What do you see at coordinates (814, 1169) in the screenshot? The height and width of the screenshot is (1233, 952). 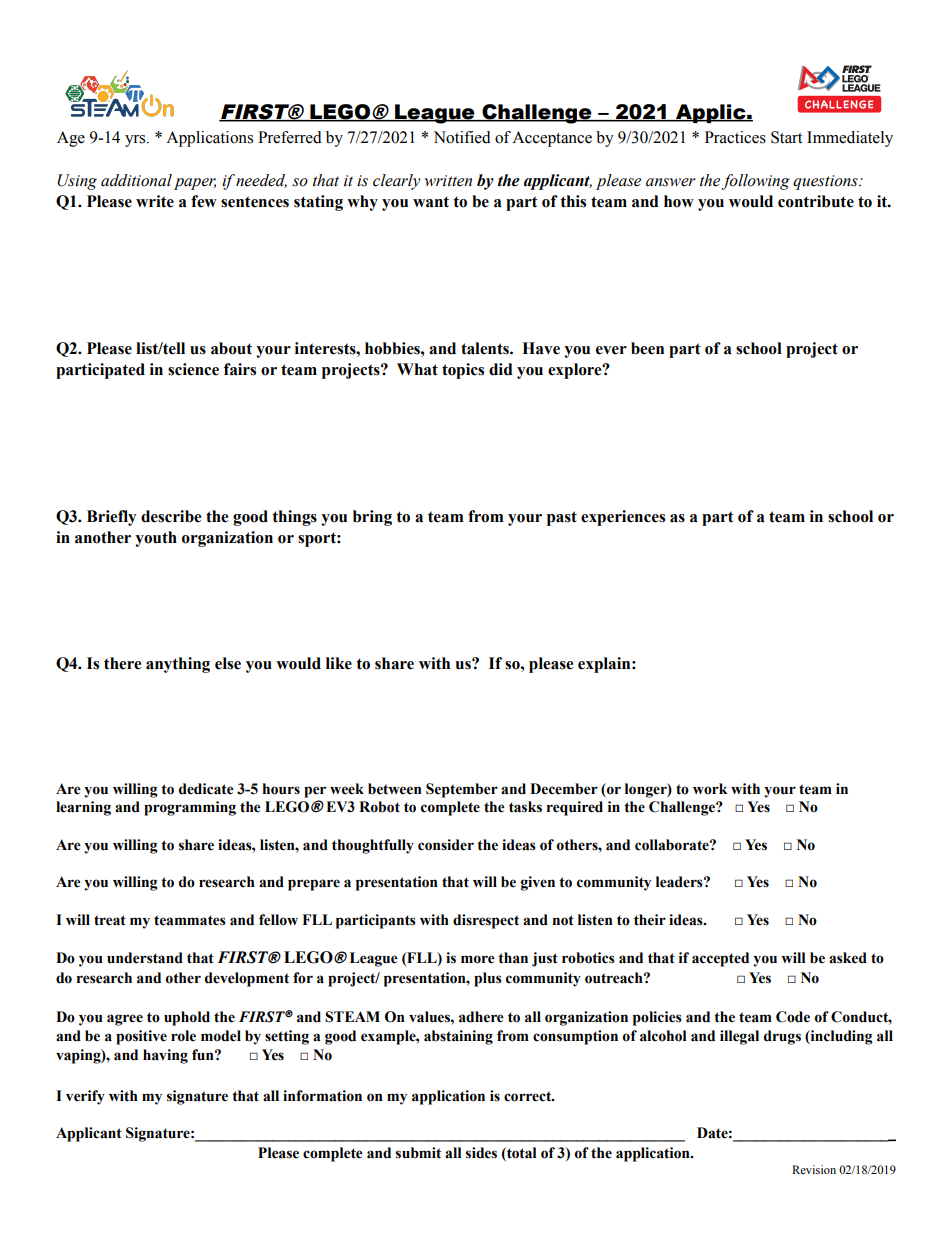 I see `Revision` at bounding box center [814, 1169].
